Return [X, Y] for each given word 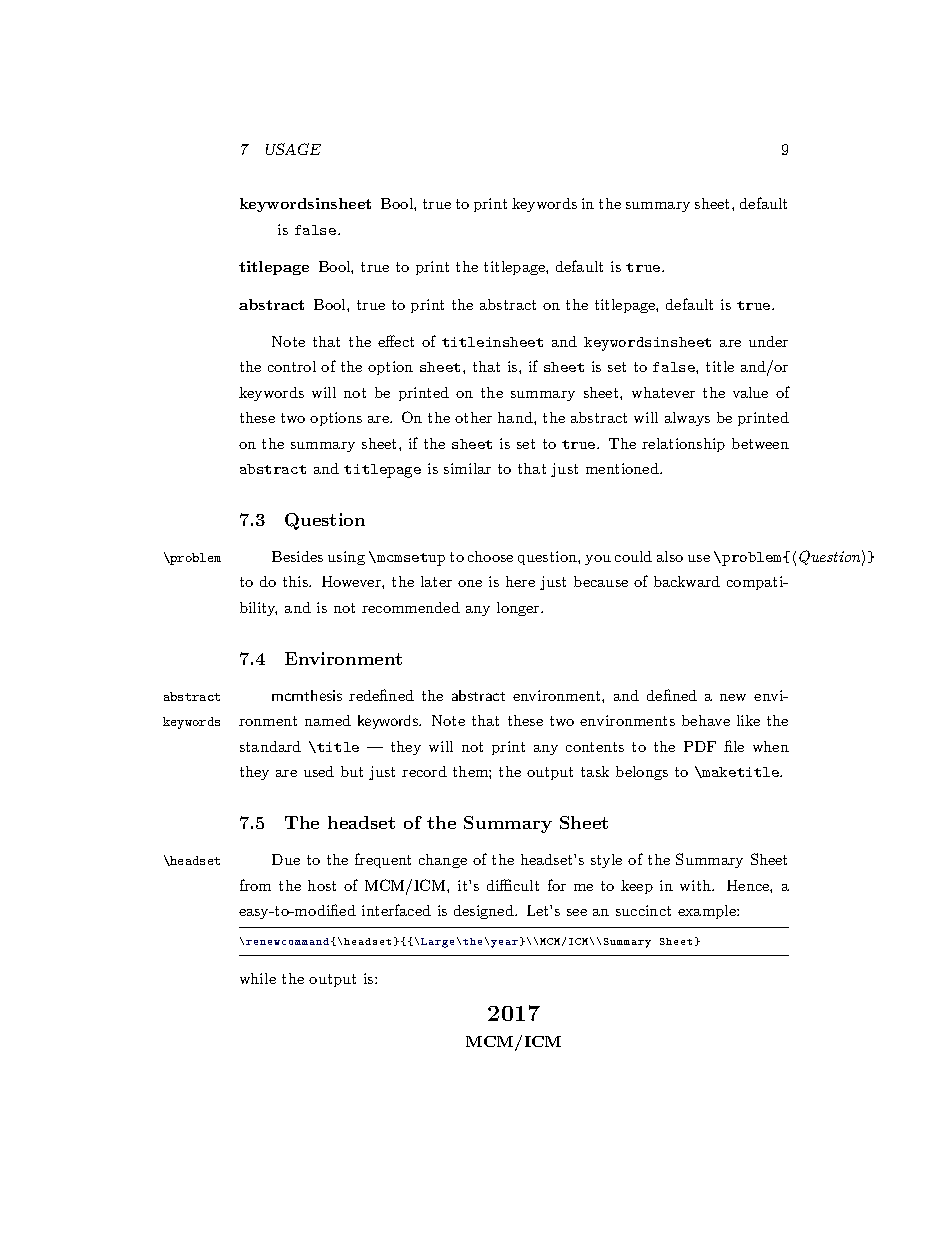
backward [687, 581]
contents [595, 747]
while [258, 978]
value [750, 392]
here [520, 581]
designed [485, 912]
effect [396, 341]
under [768, 341]
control [292, 366]
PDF [700, 746]
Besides [297, 556]
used [319, 771]
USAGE [293, 149]
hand [516, 417]
